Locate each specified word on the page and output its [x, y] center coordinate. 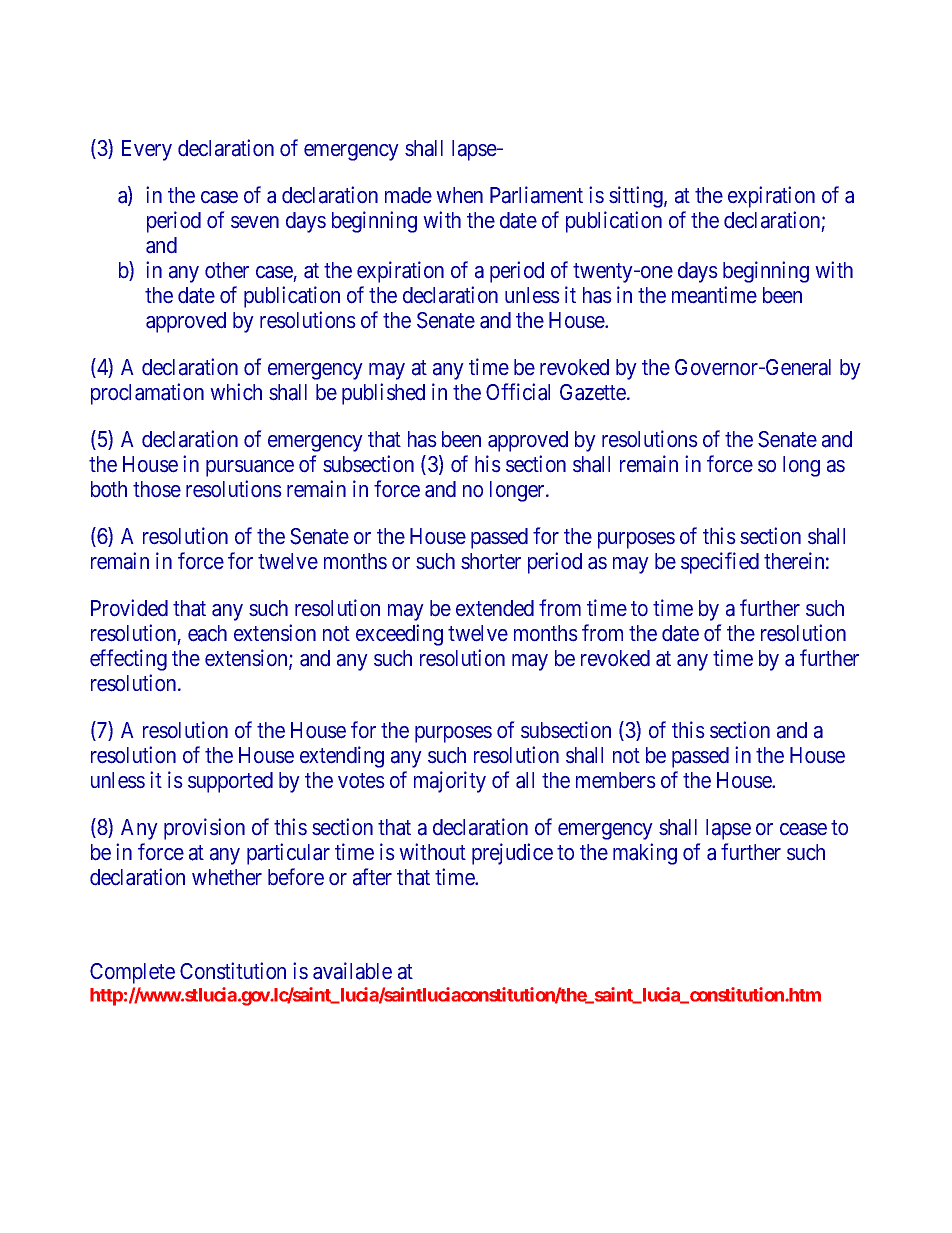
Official [518, 392]
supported [230, 782]
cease [803, 829]
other [227, 270]
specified [720, 563]
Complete [132, 973]
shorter [491, 561]
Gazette [594, 392]
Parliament [536, 195]
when [459, 195]
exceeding [399, 635]
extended [495, 608]
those [157, 489]
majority [450, 782]
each [207, 633]
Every [147, 150]
